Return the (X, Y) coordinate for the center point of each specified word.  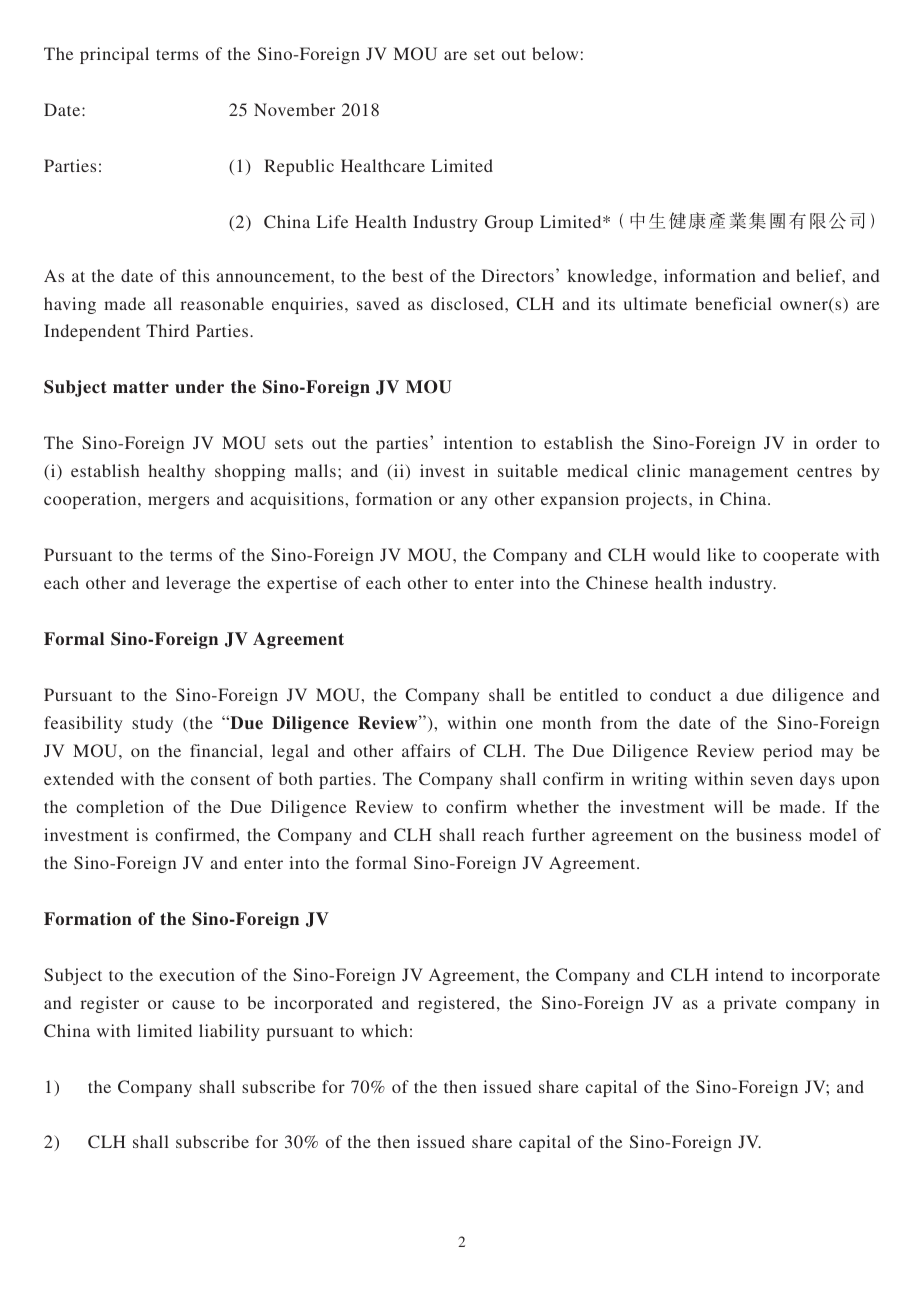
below (555, 53)
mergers (178, 502)
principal (114, 55)
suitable (528, 470)
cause (193, 1004)
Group (509, 223)
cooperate (801, 557)
